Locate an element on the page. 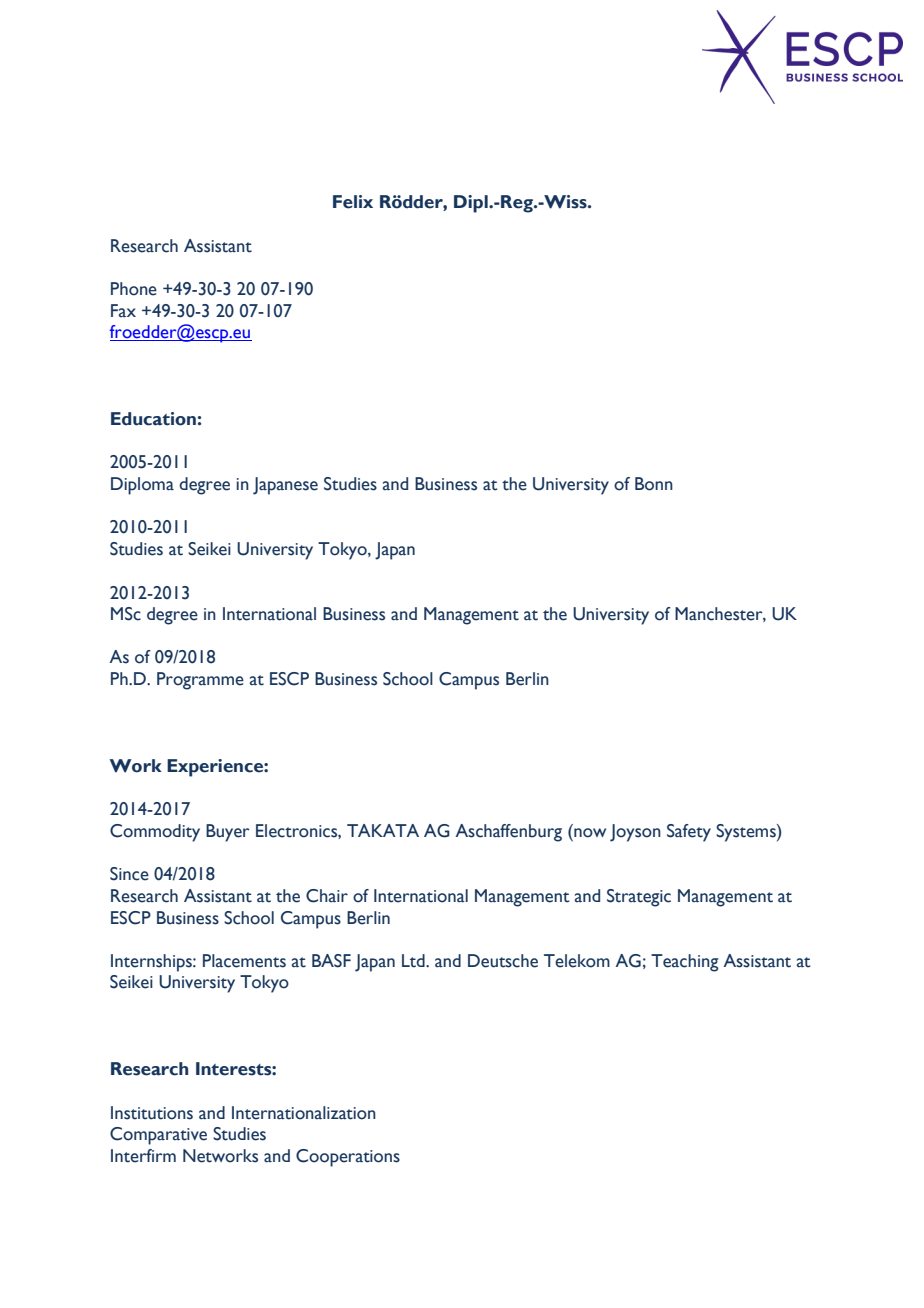  Education is located at coordinates (153, 419).
